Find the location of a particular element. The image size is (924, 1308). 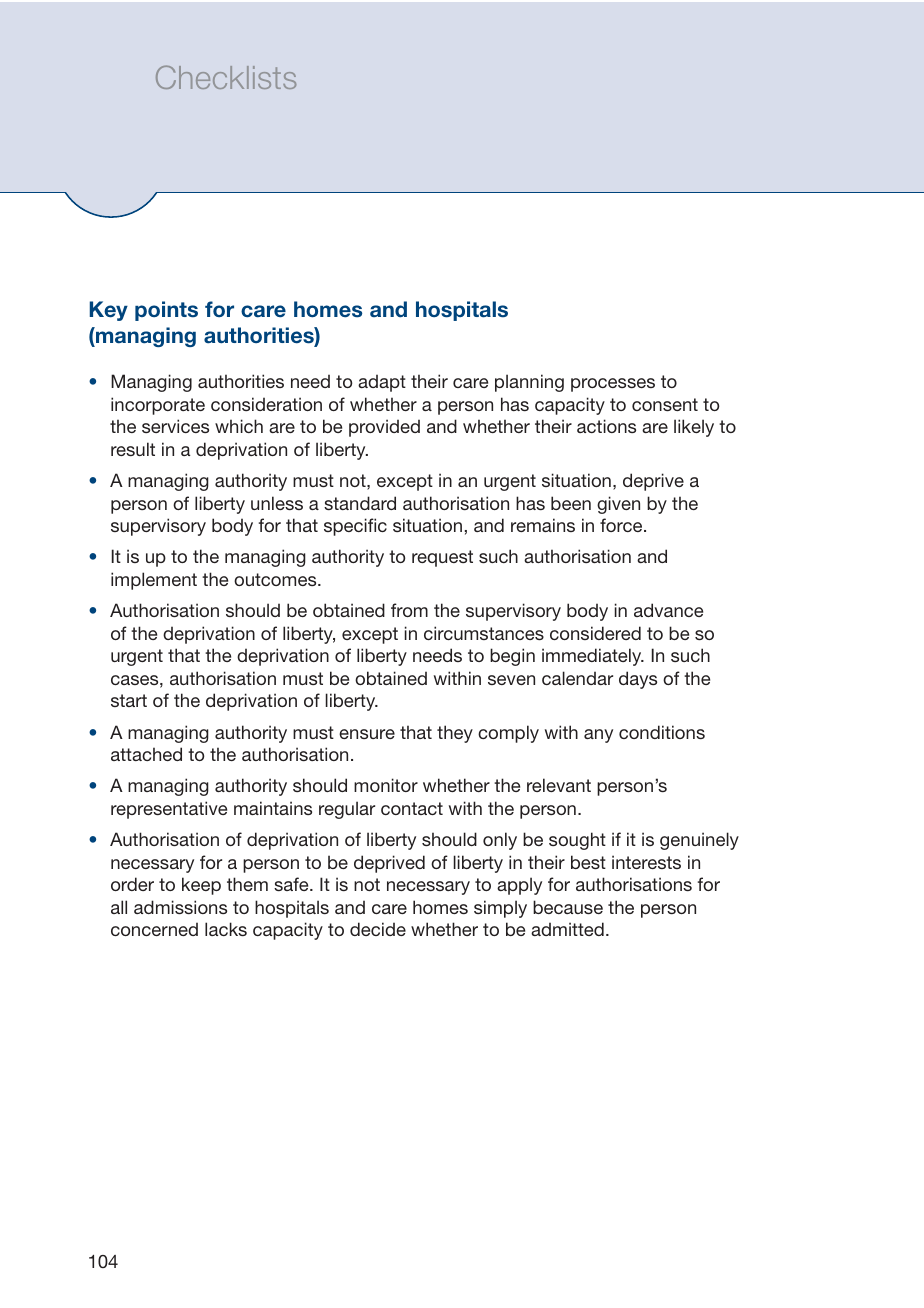

incorporate is located at coordinates (158, 406).
